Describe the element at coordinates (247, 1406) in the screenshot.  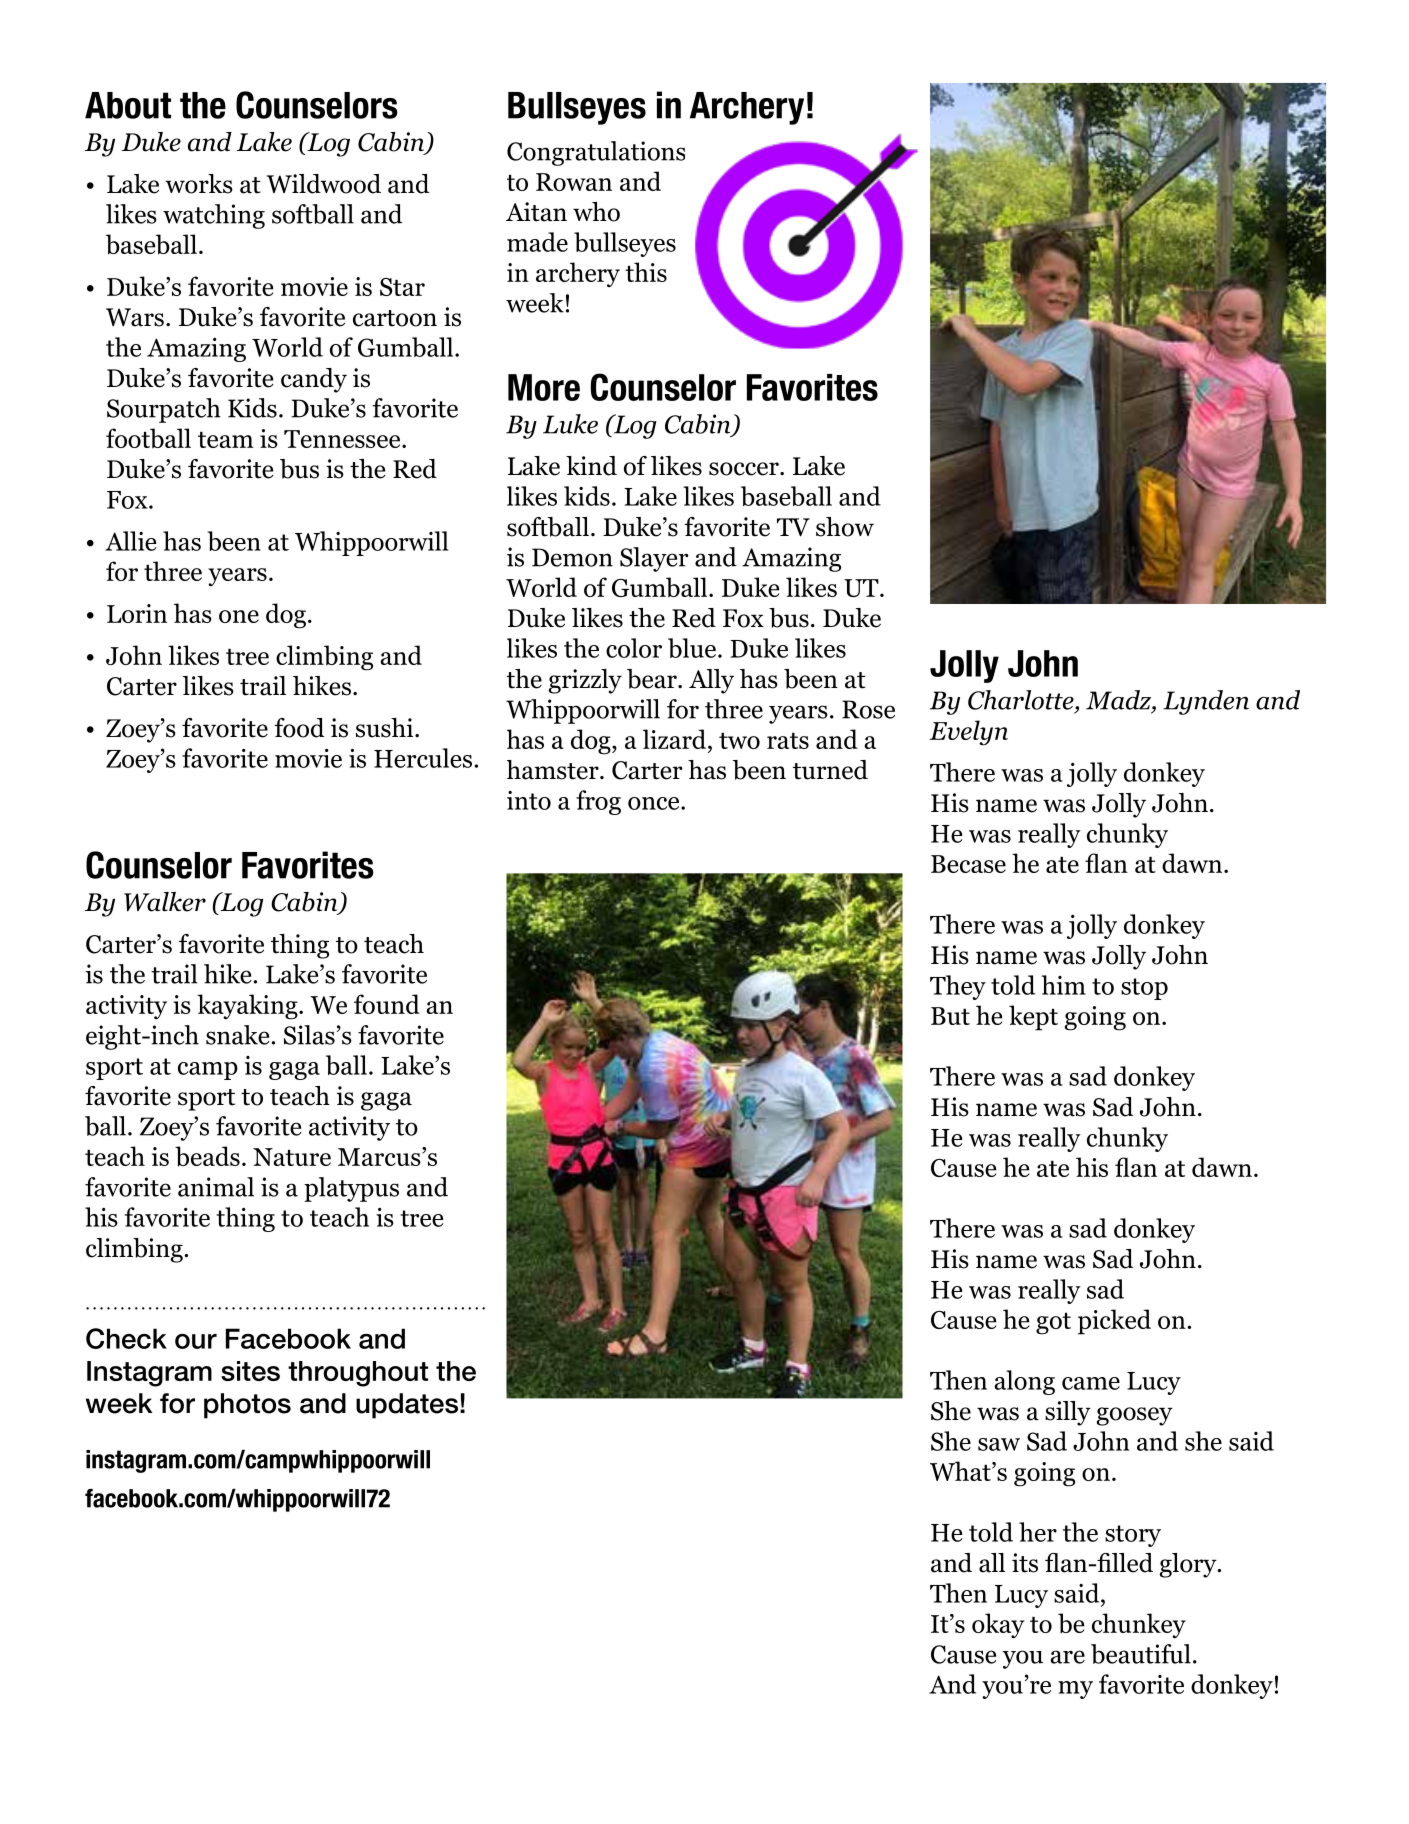
I see `photos` at that location.
